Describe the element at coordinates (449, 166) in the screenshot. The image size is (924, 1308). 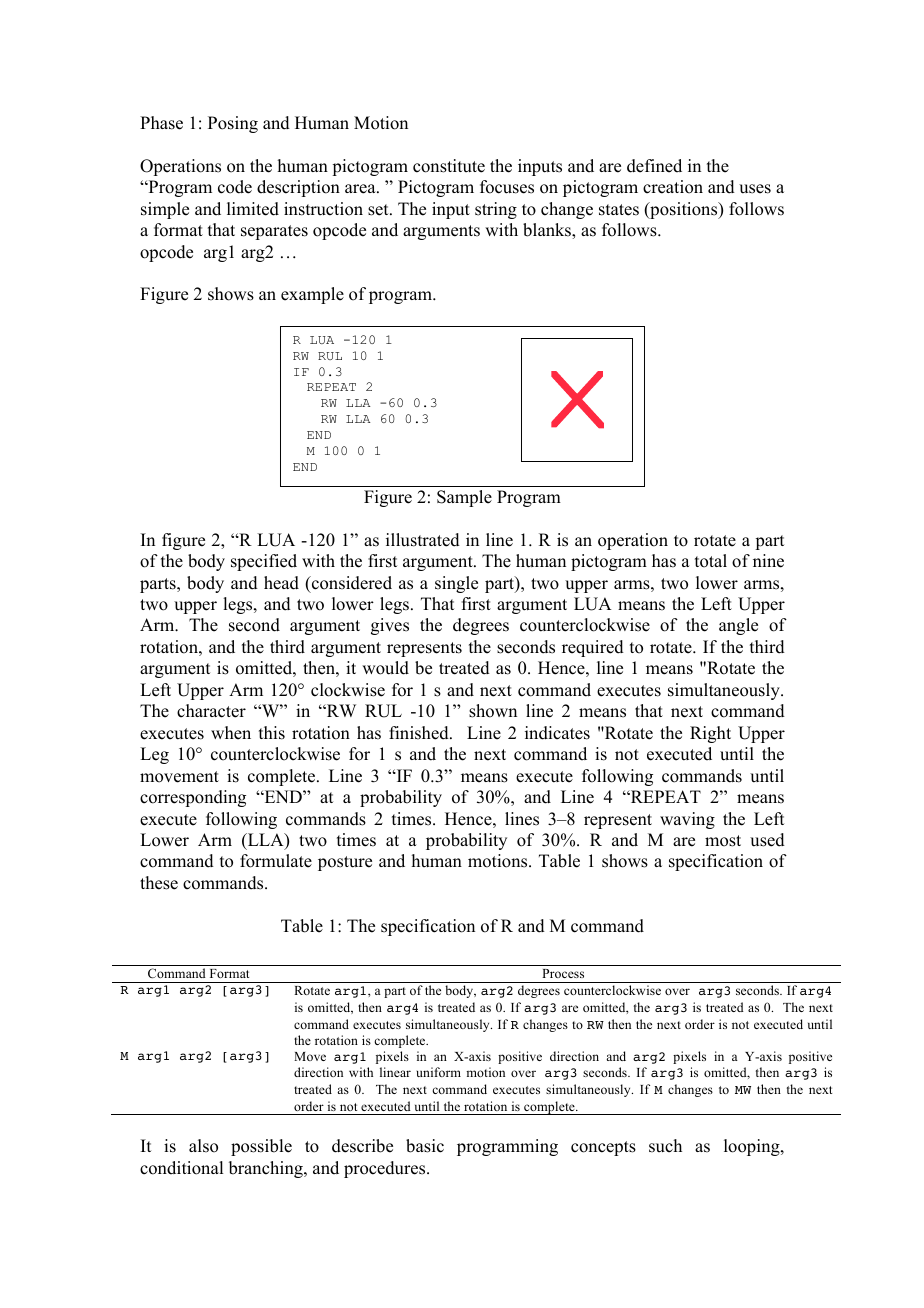
I see `constitute` at that location.
